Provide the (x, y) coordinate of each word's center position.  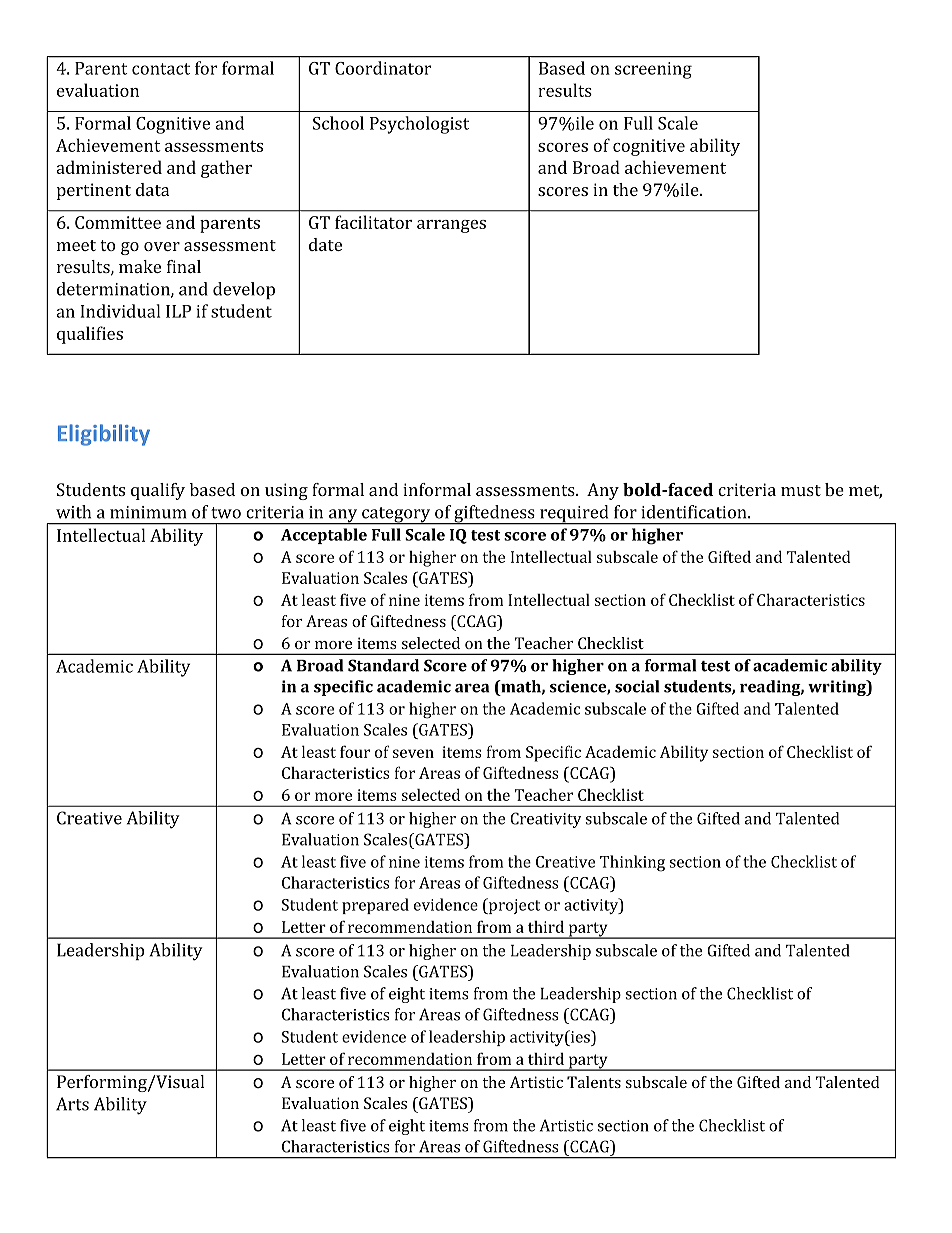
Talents (594, 1082)
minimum (148, 512)
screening (653, 70)
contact (161, 69)
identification (693, 512)
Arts (72, 1104)
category (395, 516)
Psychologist (419, 125)
